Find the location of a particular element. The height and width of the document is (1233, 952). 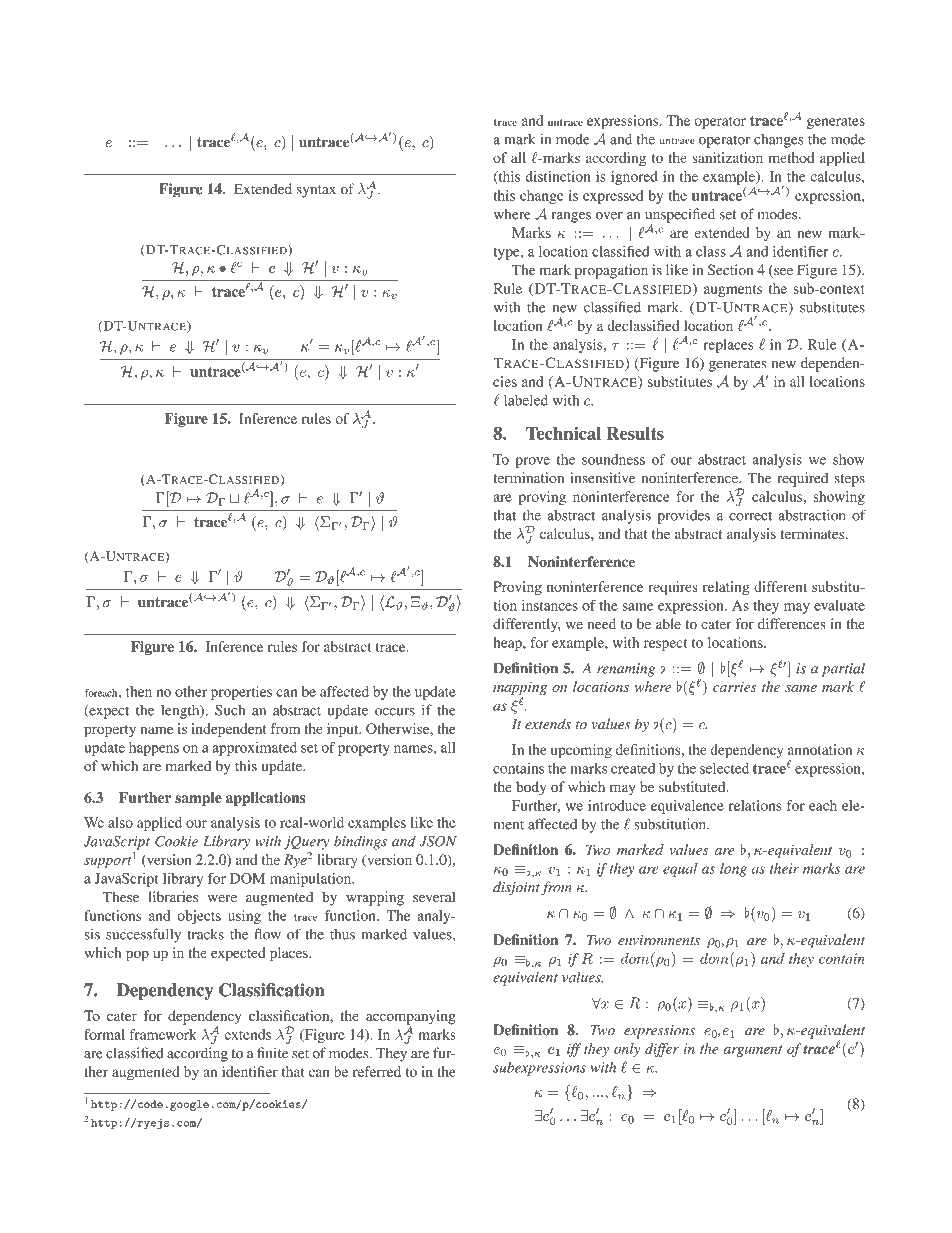

only is located at coordinates (627, 1050).
